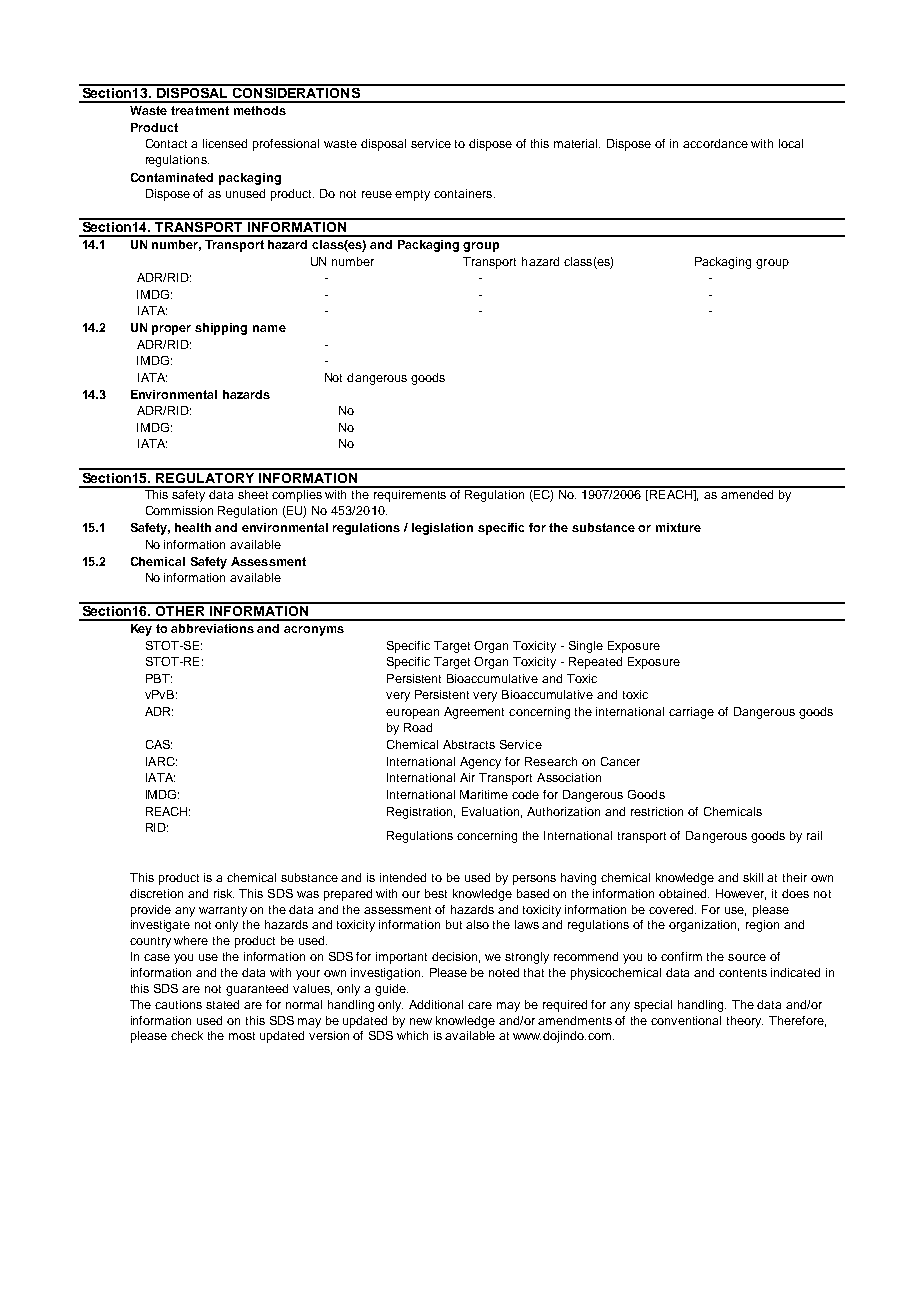  I want to click on stated, so click(222, 1004).
